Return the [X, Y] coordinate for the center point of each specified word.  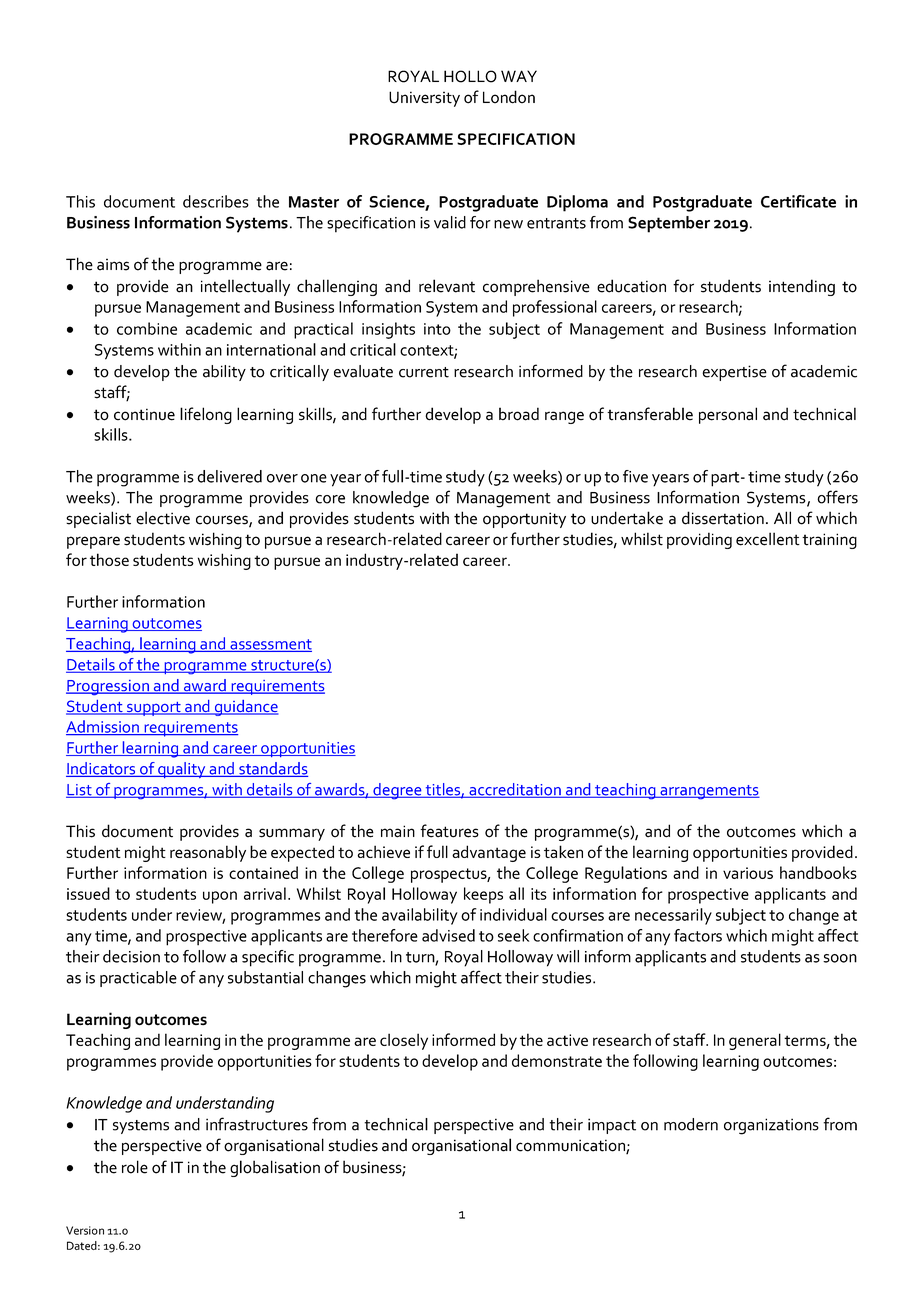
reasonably [208, 853]
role [135, 1167]
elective [163, 518]
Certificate [798, 201]
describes [216, 201]
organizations [771, 1126]
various [748, 873]
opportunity [524, 520]
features [449, 831]
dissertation [723, 518]
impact [612, 1126]
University [424, 99]
